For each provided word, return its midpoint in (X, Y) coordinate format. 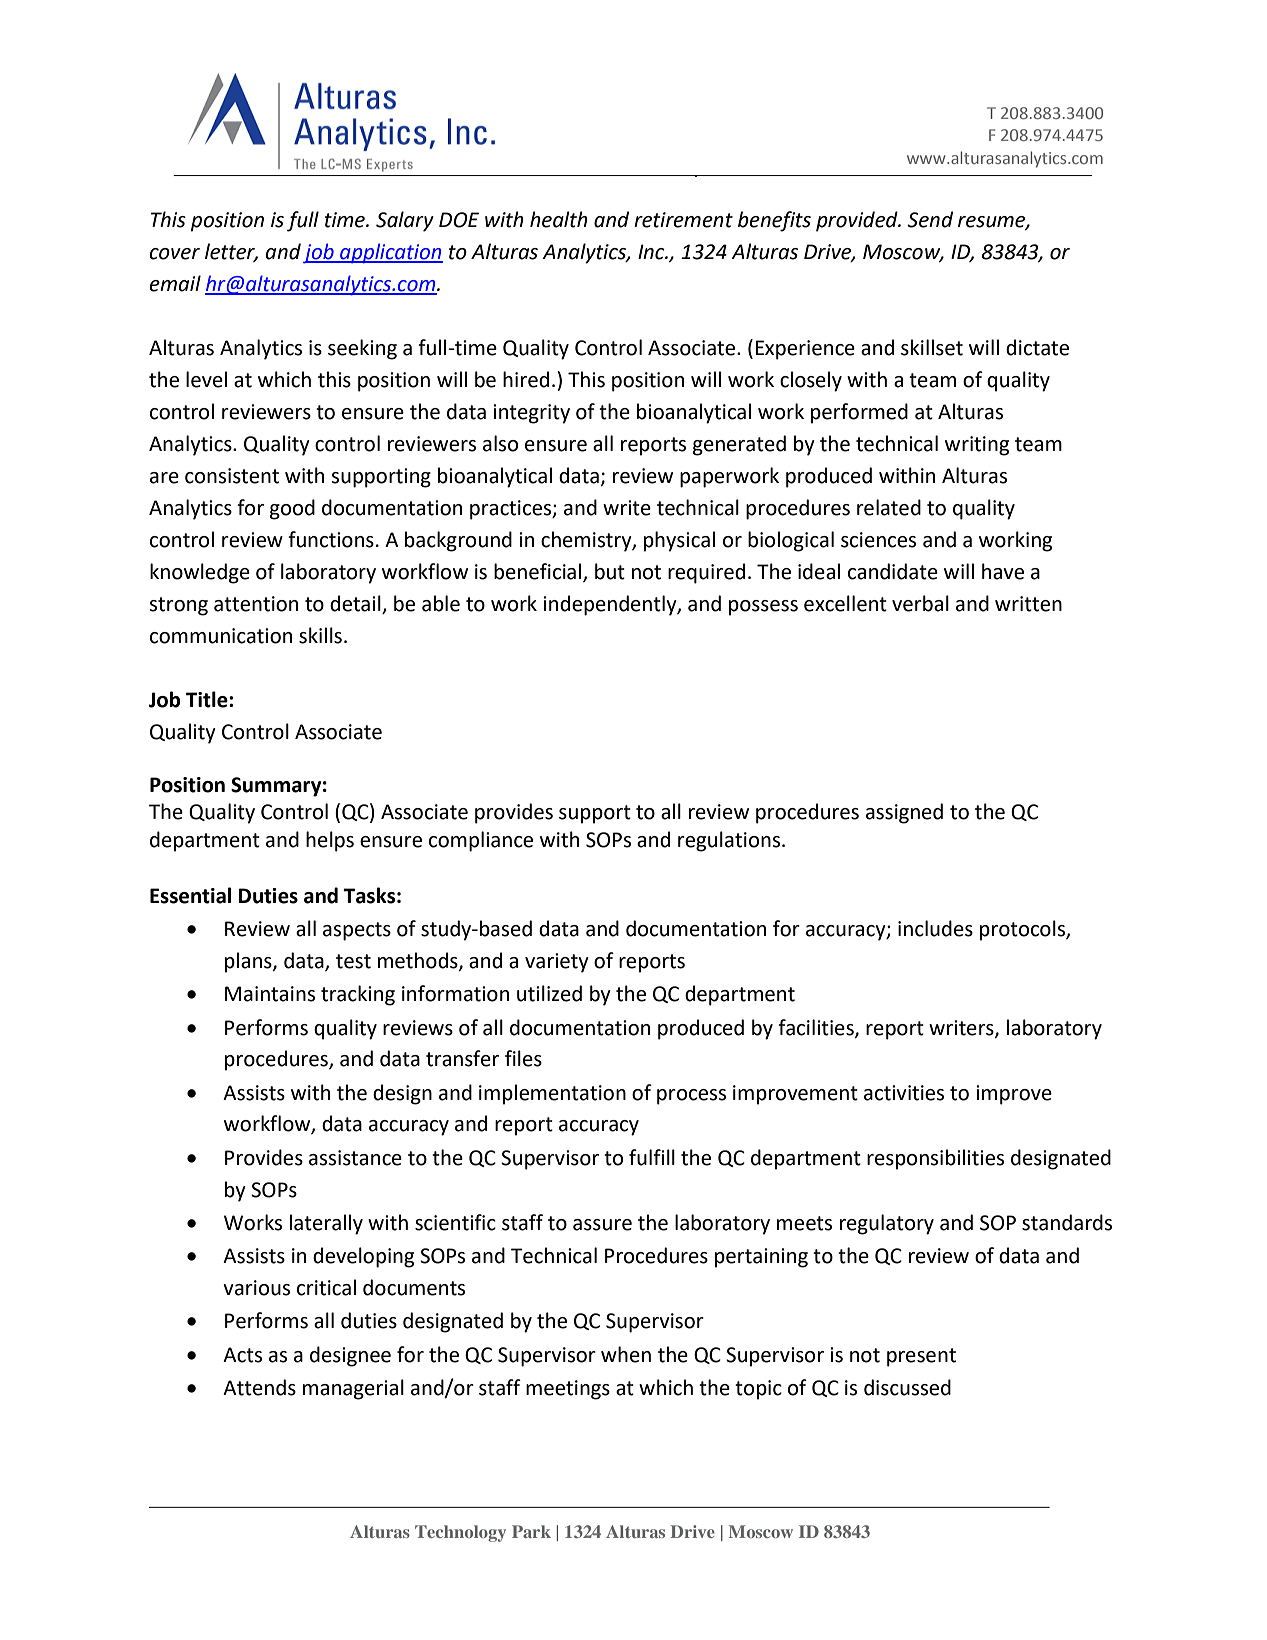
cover (174, 254)
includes (935, 928)
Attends (259, 1387)
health (559, 219)
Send (930, 219)
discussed (907, 1387)
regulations (730, 841)
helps (330, 841)
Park (531, 1531)
